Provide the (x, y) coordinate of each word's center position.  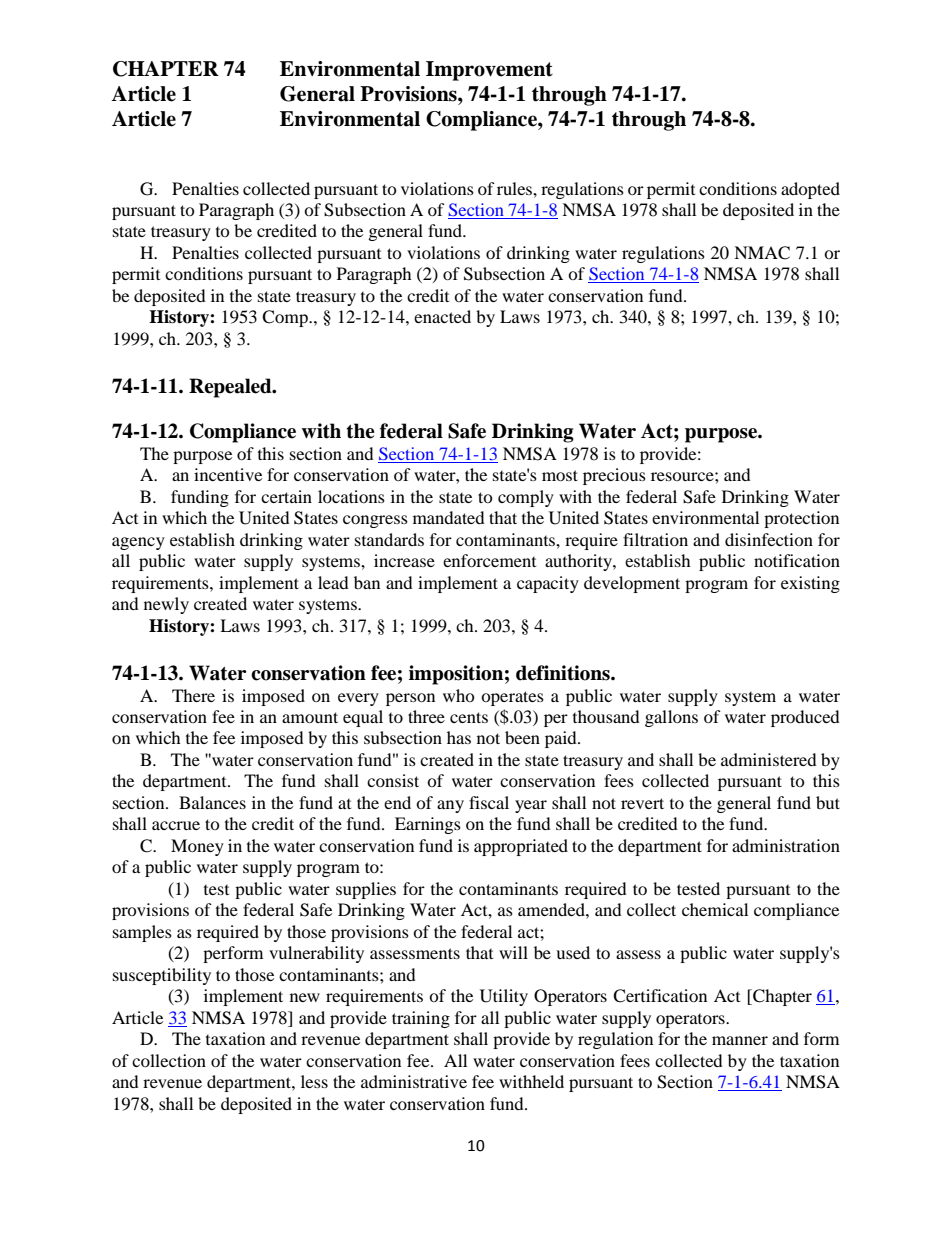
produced (805, 718)
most (560, 475)
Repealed (231, 388)
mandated (449, 517)
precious (614, 476)
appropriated (521, 847)
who (459, 695)
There (193, 695)
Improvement (489, 71)
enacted (442, 316)
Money (197, 847)
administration (786, 845)
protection (801, 519)
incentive (228, 474)
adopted (810, 190)
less (314, 1081)
